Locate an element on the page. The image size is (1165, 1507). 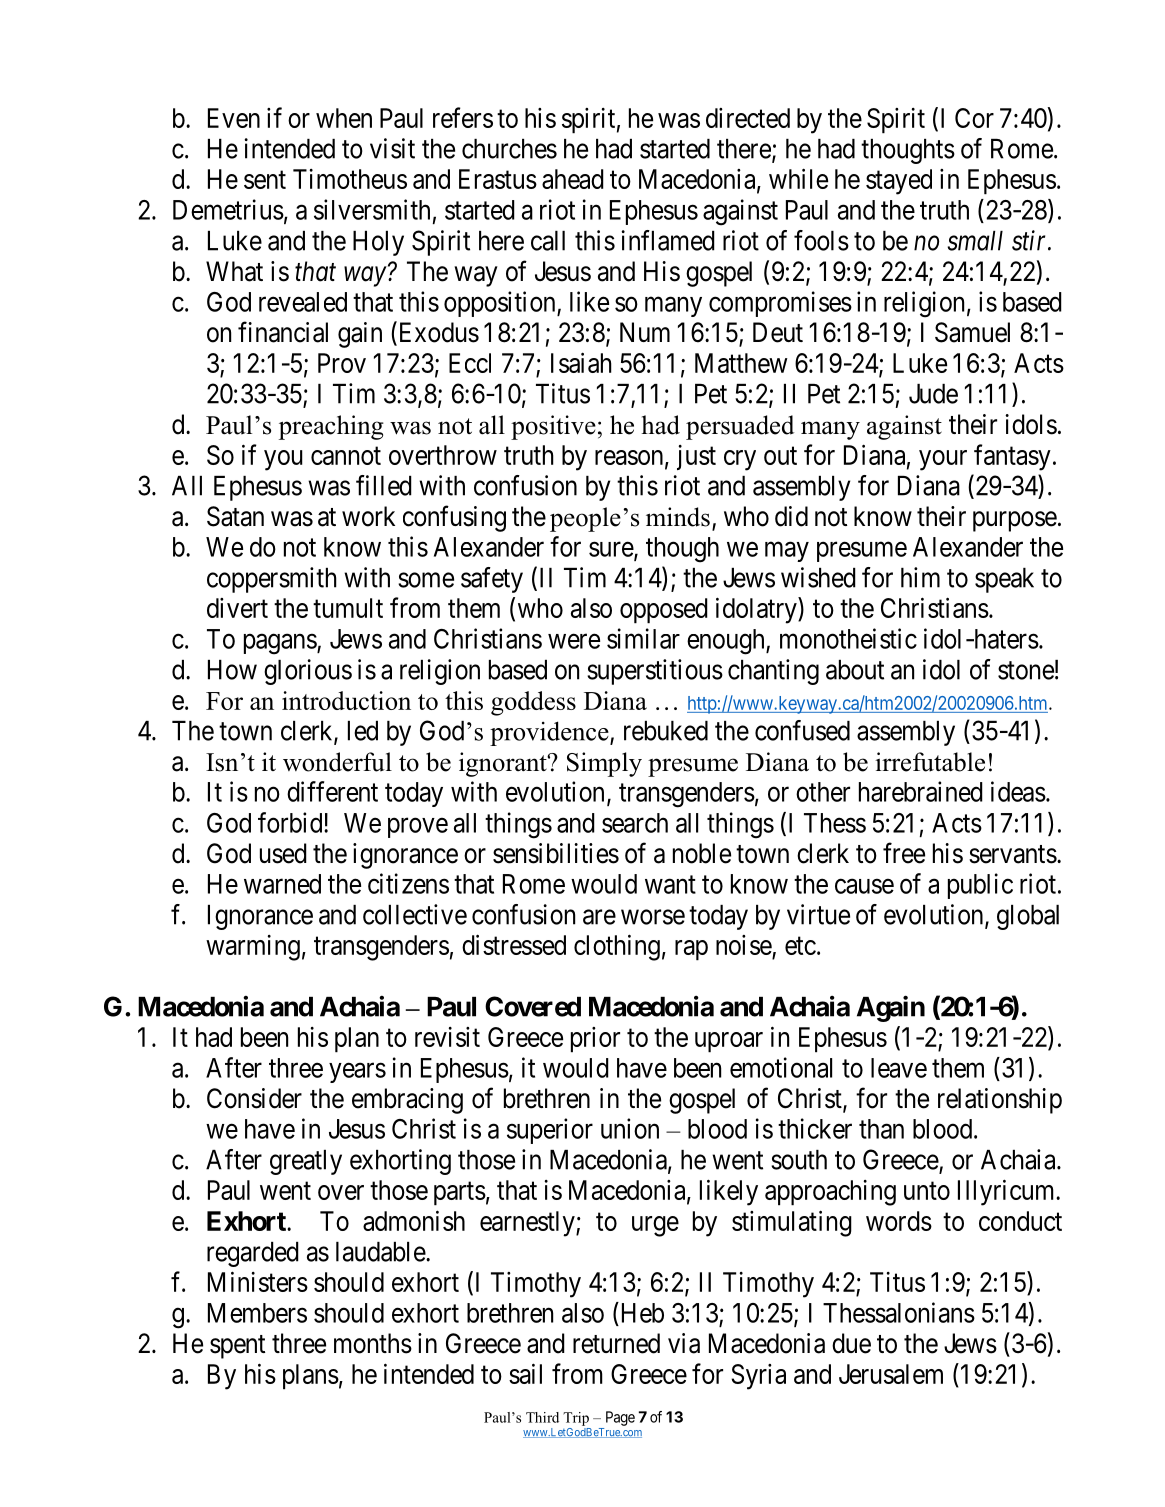
stayed is located at coordinates (899, 182).
